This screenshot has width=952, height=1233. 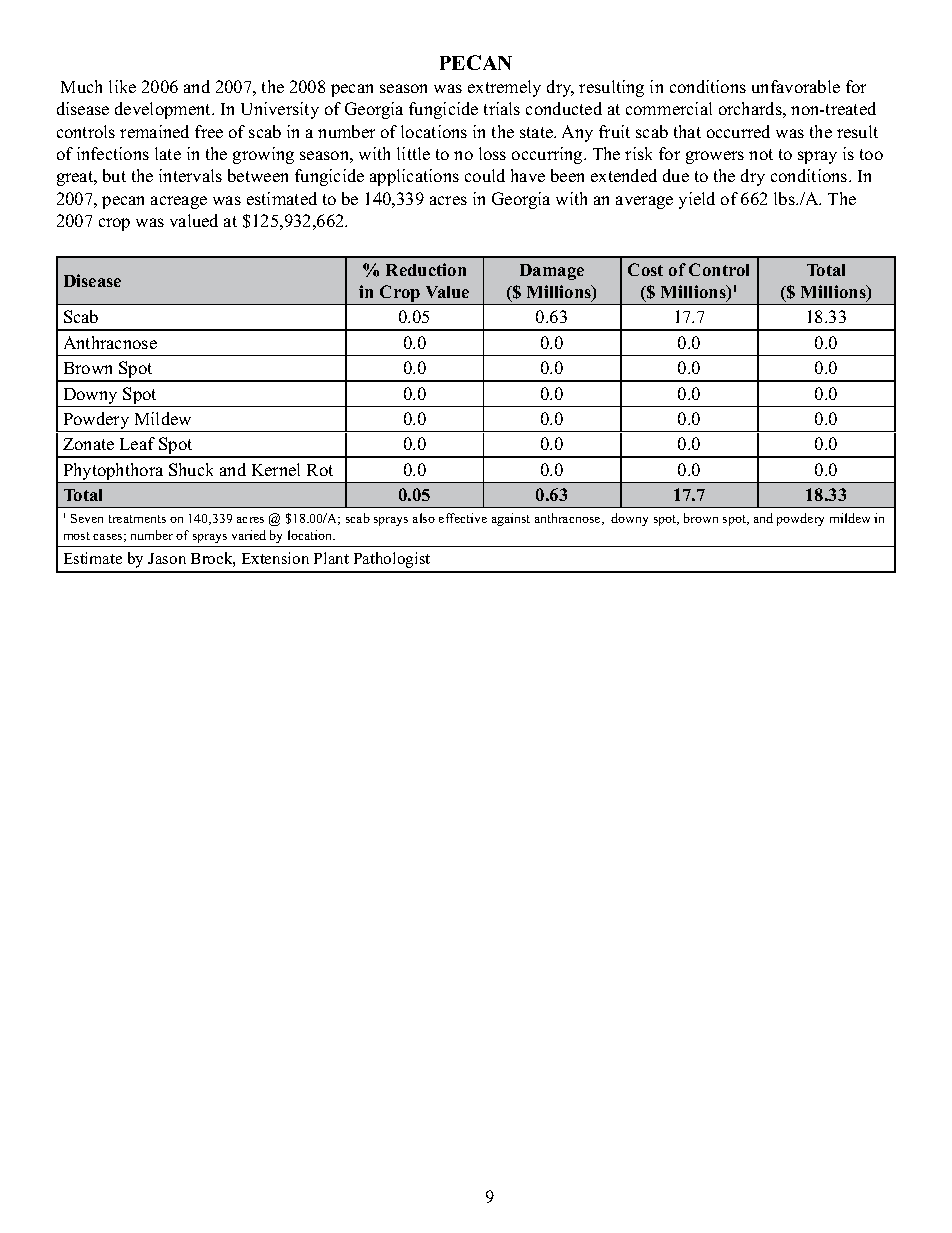 I want to click on against, so click(x=511, y=519).
